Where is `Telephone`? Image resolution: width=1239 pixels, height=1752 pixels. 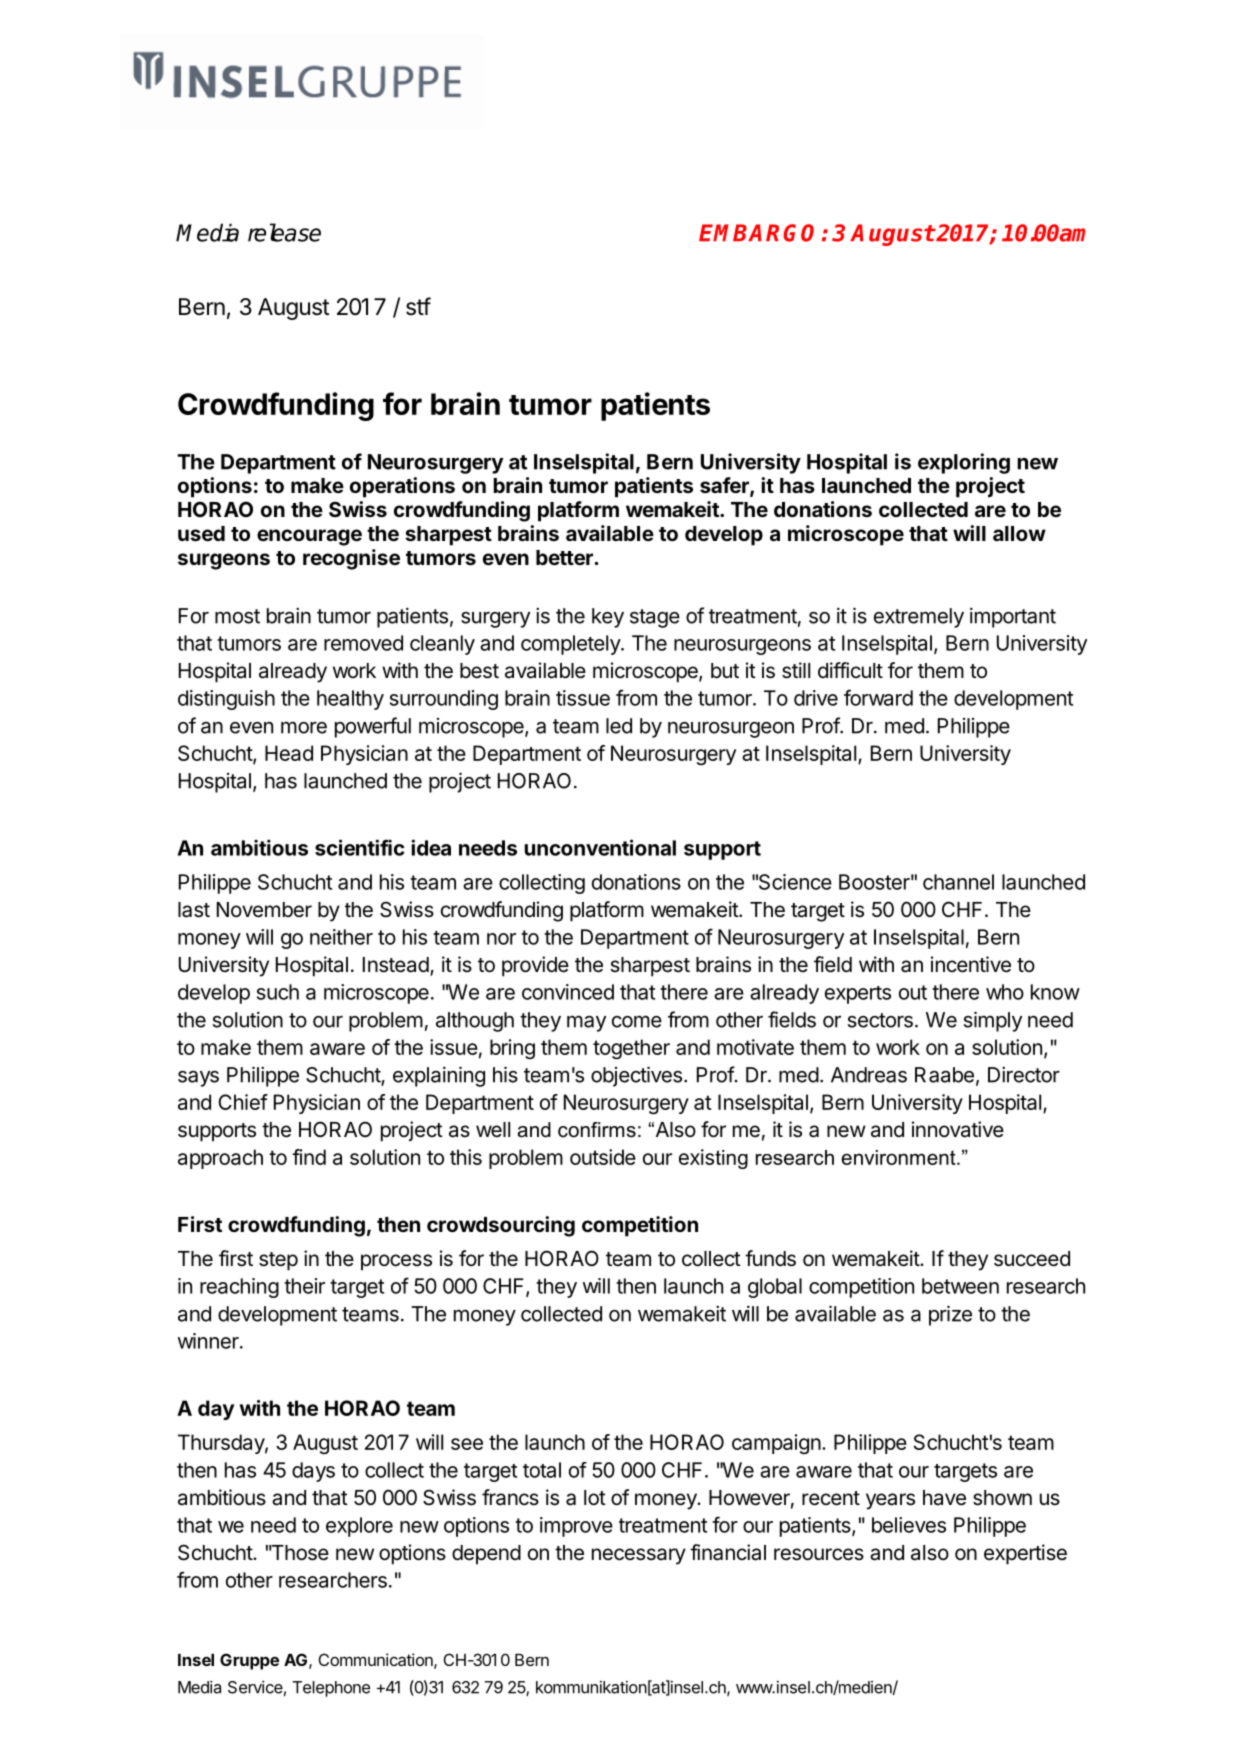 Telephone is located at coordinates (331, 1689).
